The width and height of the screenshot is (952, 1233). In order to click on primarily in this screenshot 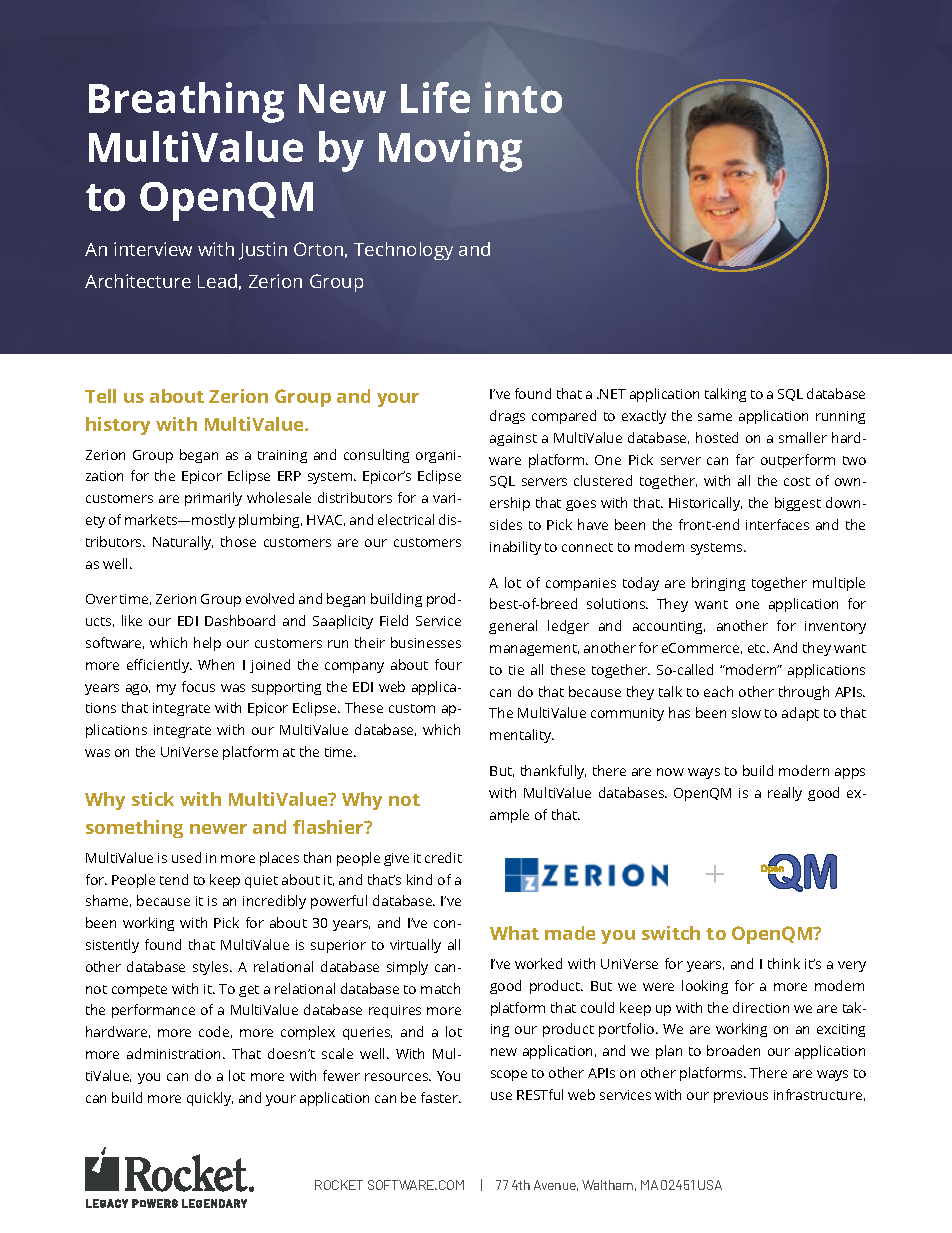, I will do `click(213, 499)`.
